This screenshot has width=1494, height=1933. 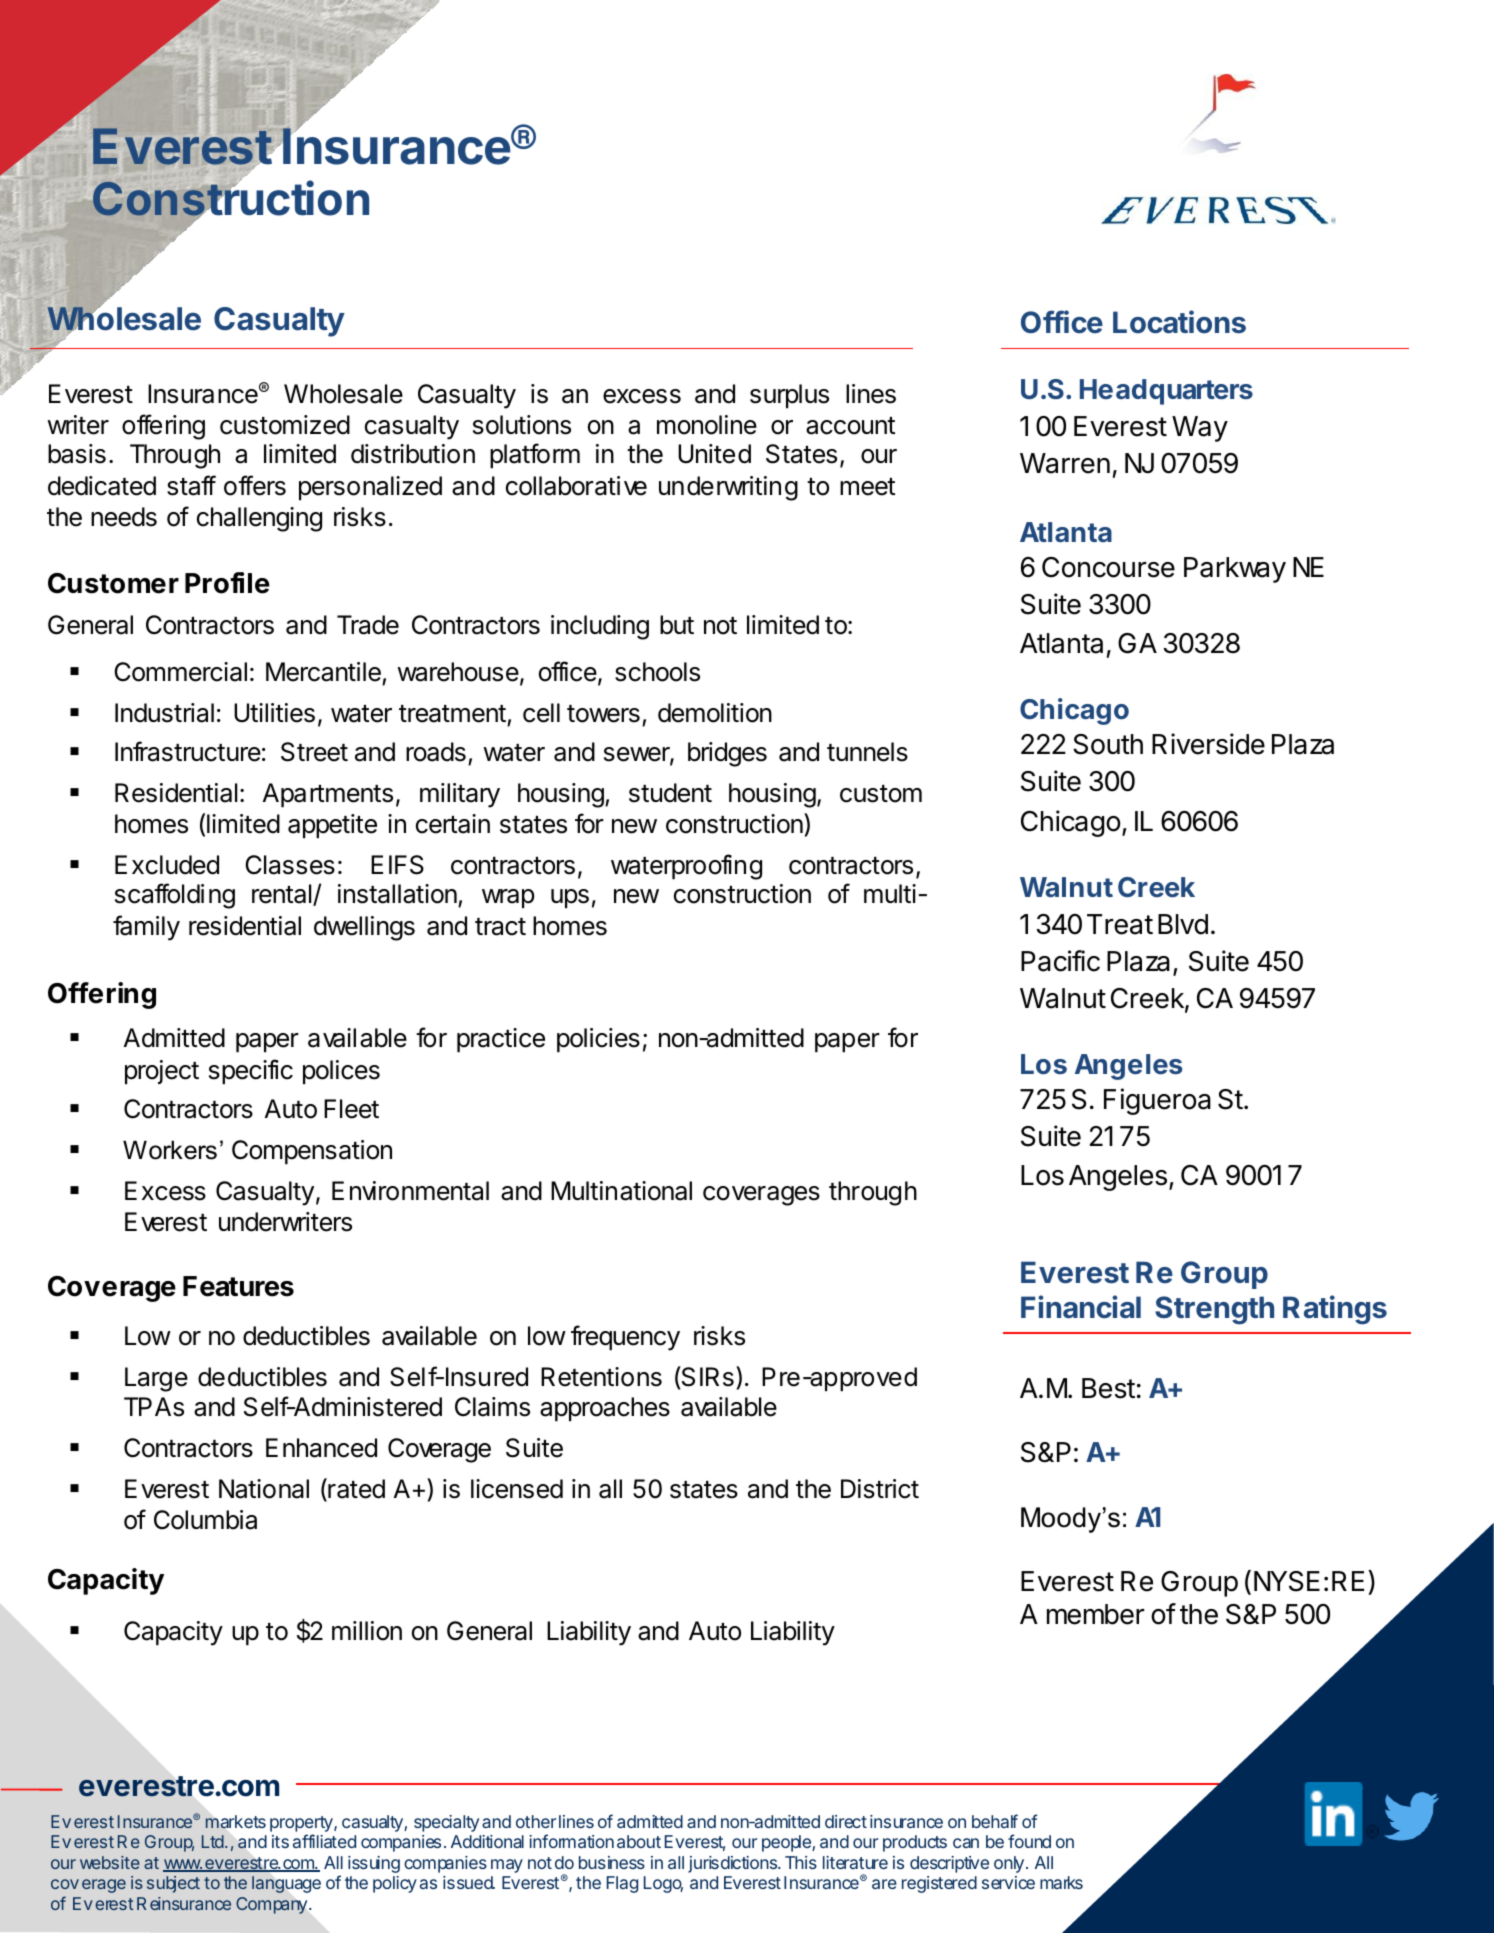 I want to click on policies, so click(x=598, y=1040).
